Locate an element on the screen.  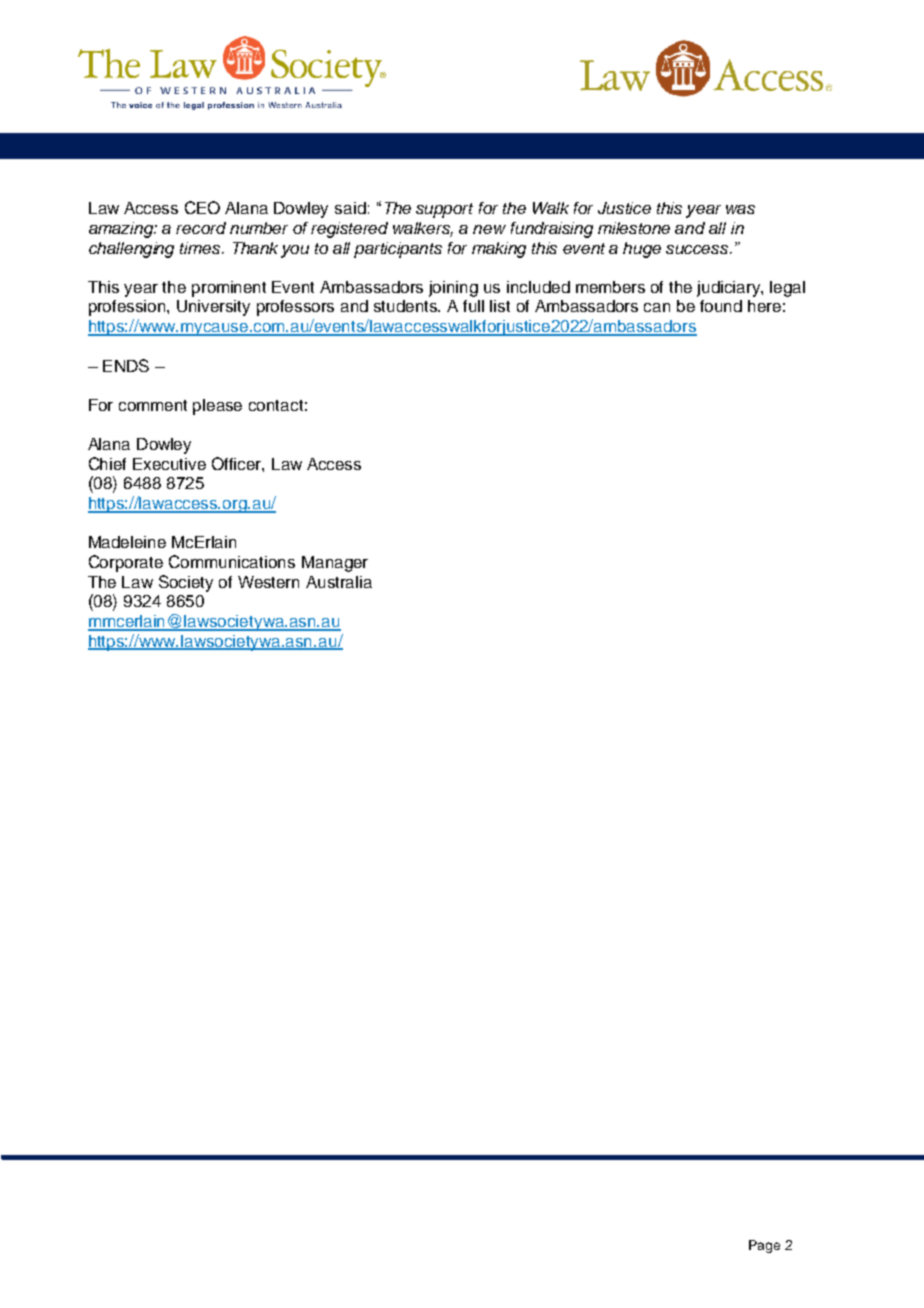
Australia is located at coordinates (339, 582).
